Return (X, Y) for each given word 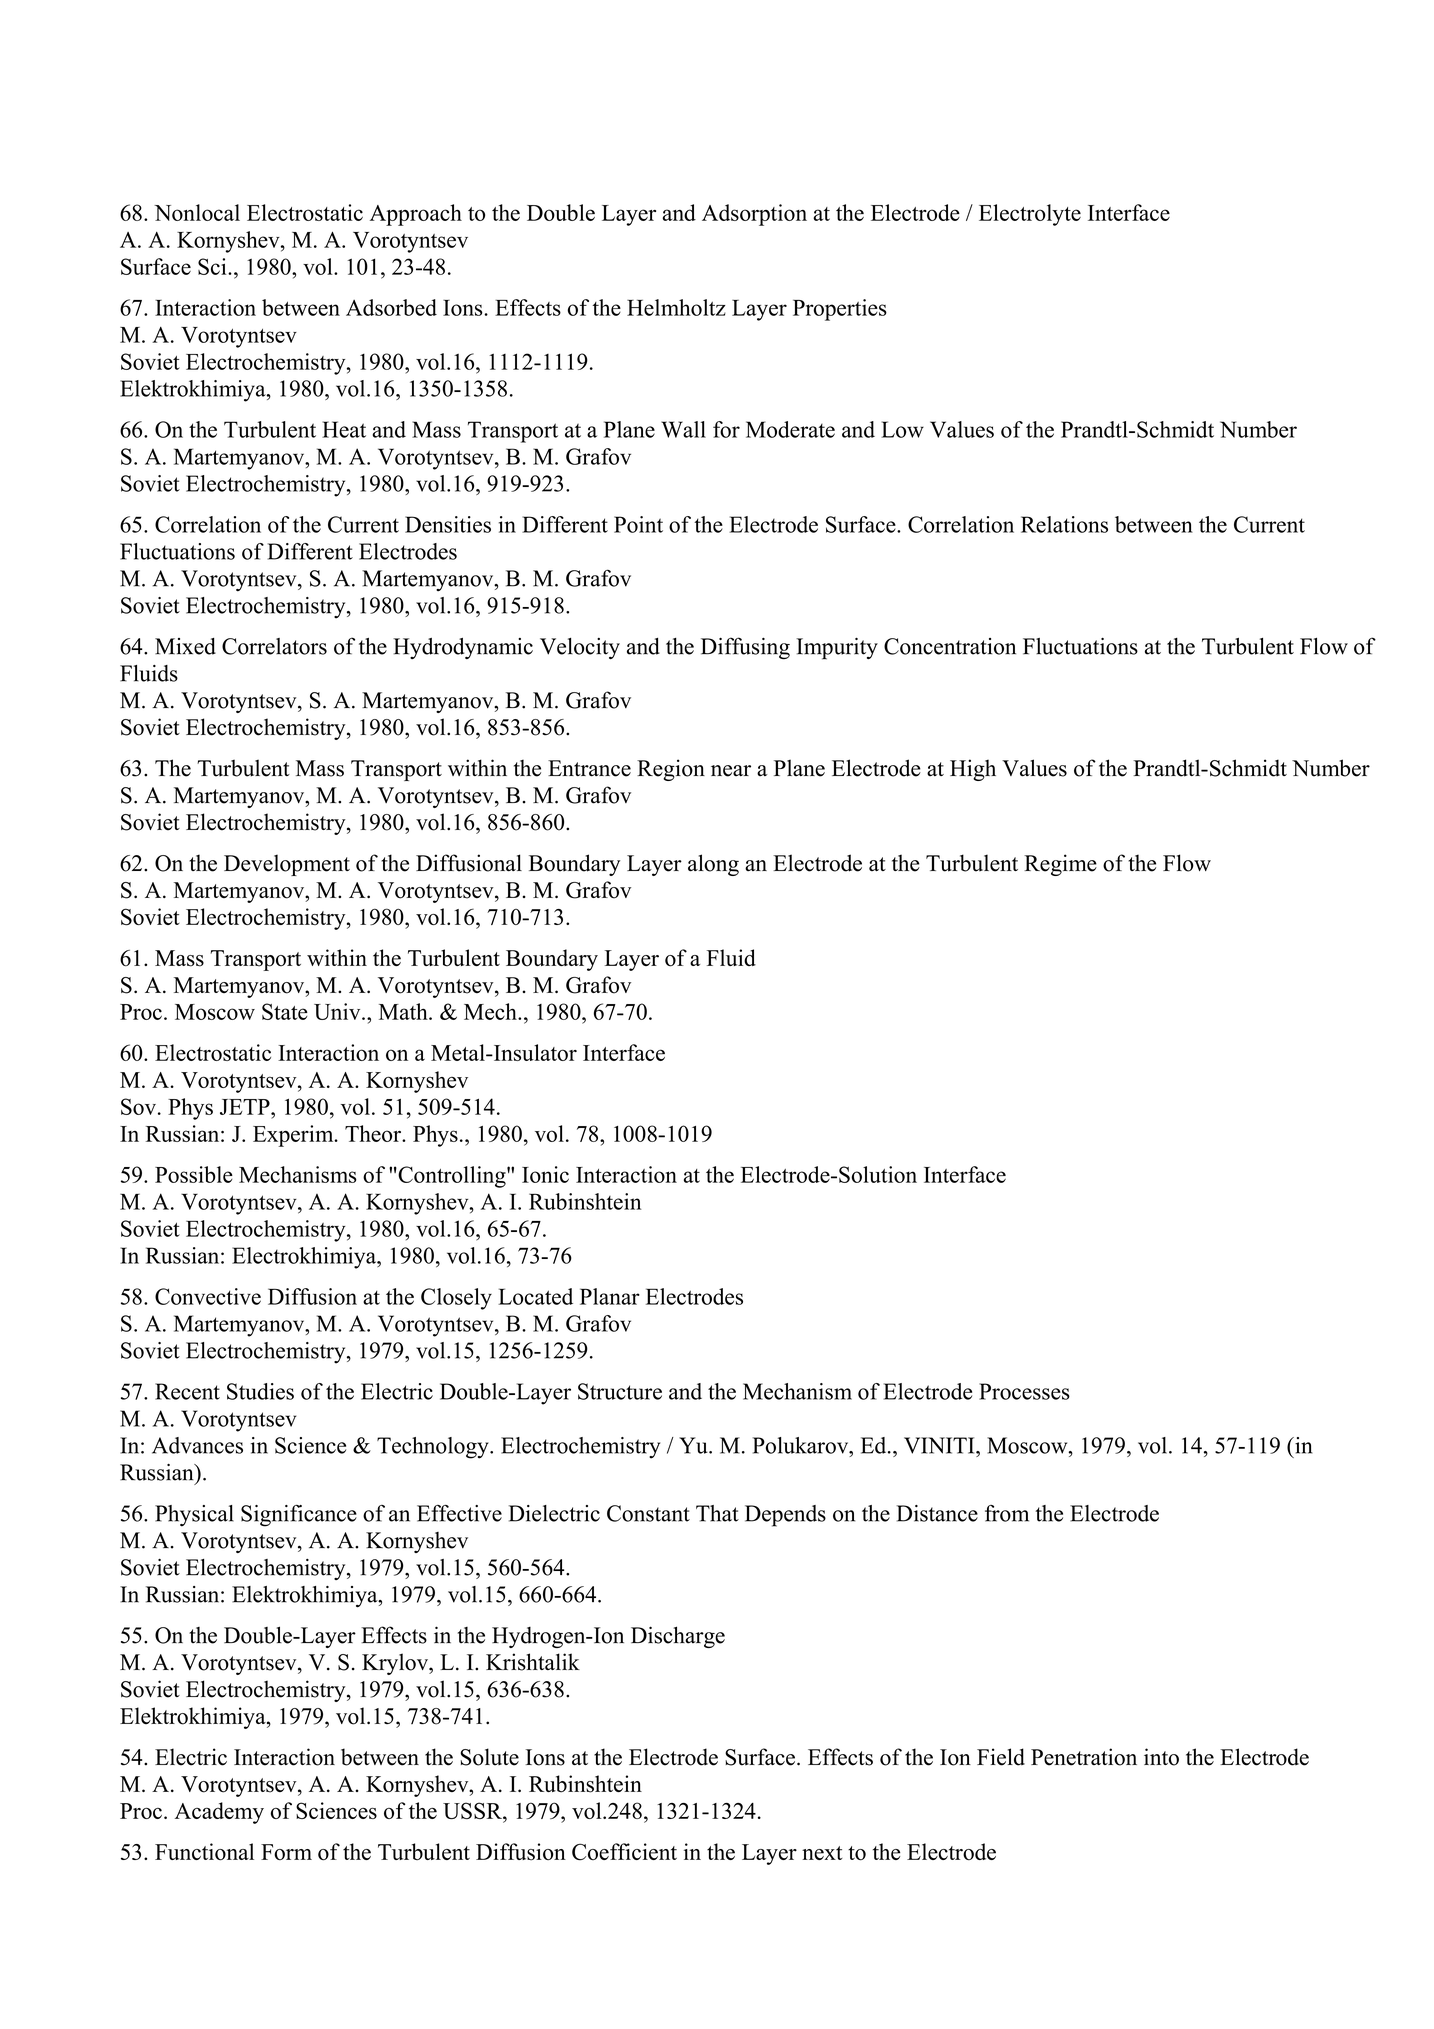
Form (286, 1852)
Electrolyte (1030, 215)
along (713, 865)
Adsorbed (391, 307)
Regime (1060, 865)
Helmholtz (676, 307)
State (285, 1011)
